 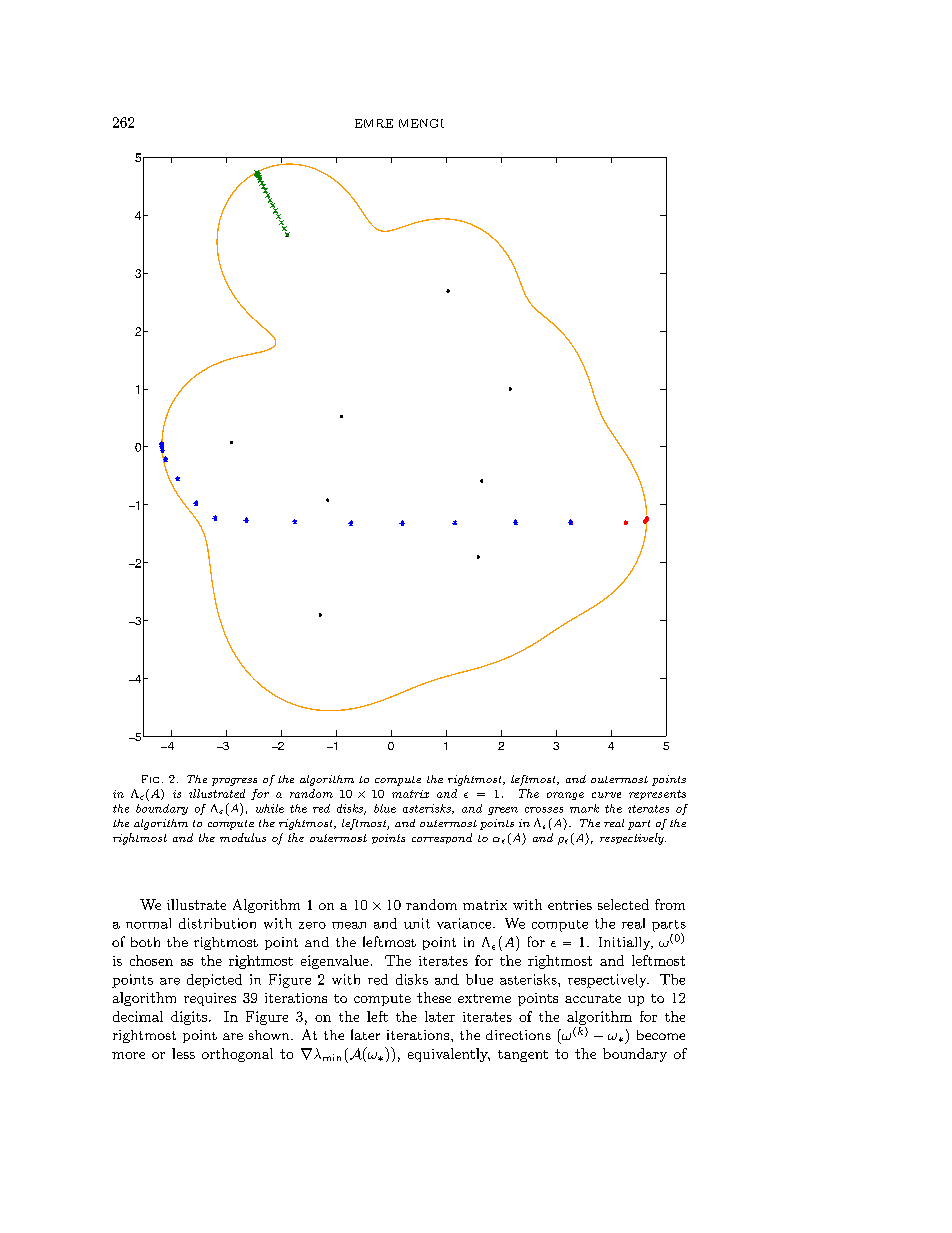 What do you see at coordinates (234, 782) in the screenshot?
I see `progress` at bounding box center [234, 782].
